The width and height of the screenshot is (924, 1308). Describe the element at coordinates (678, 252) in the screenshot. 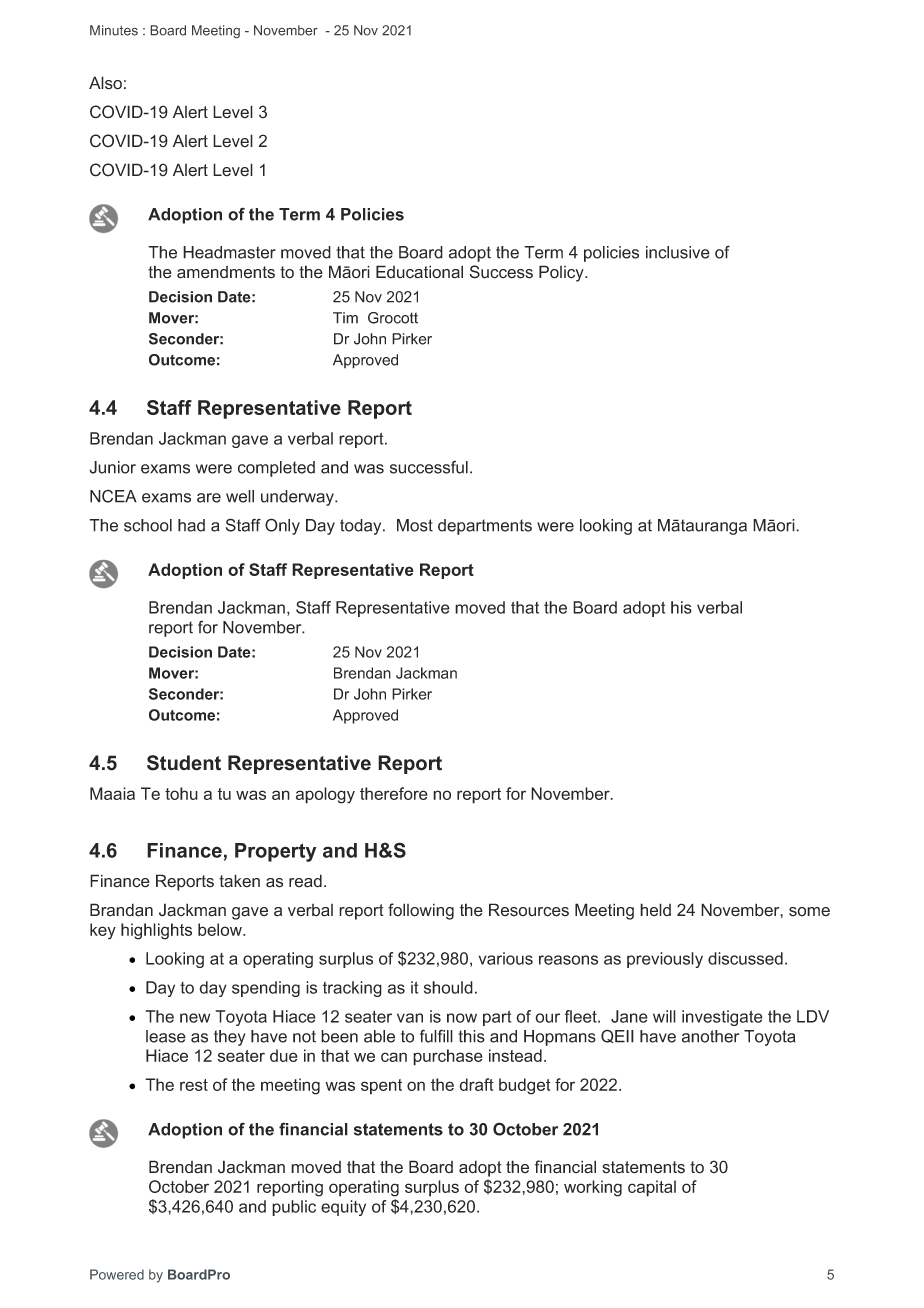

I see `inclusive` at that location.
